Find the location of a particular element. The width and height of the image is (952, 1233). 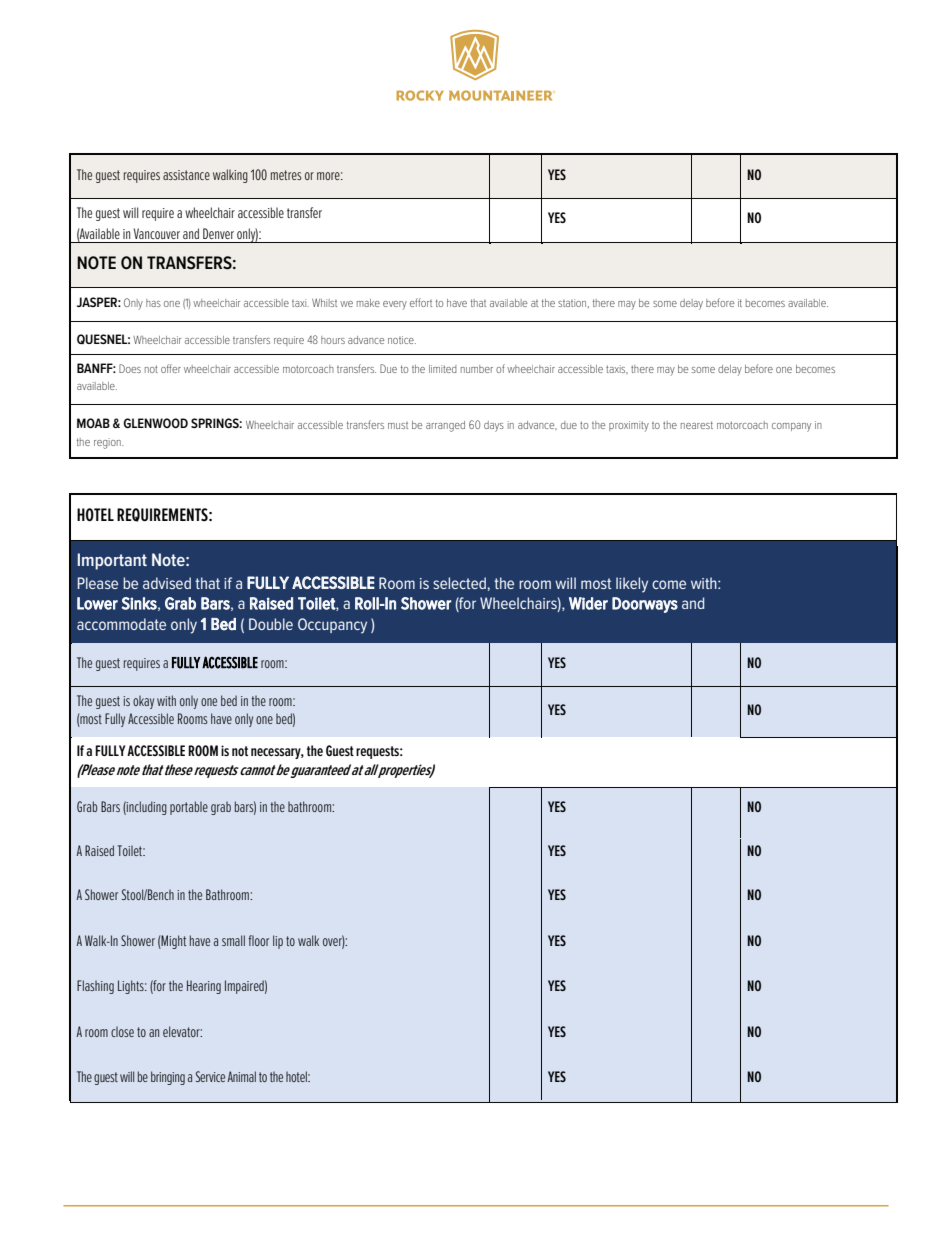

Doorways is located at coordinates (645, 605).
